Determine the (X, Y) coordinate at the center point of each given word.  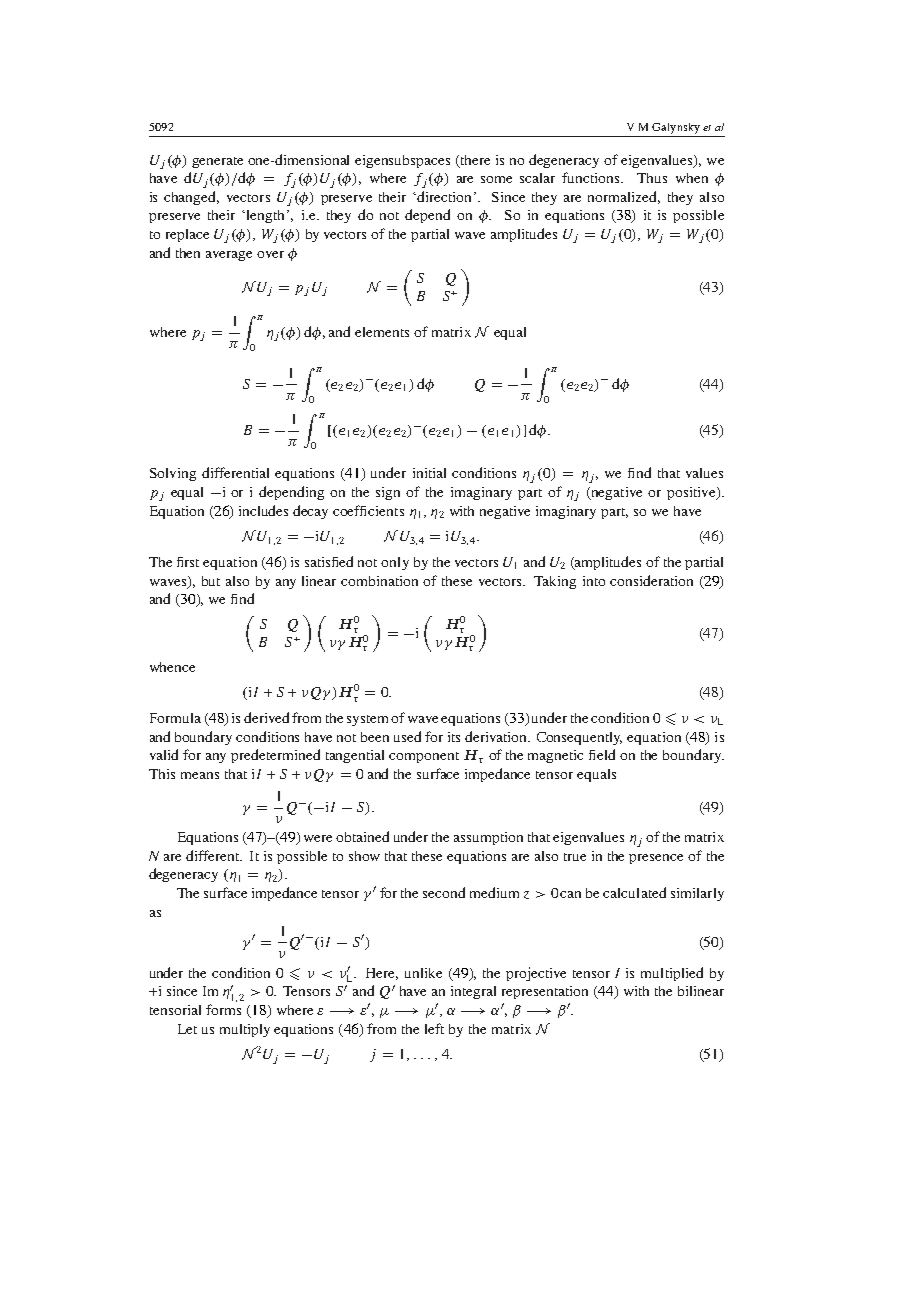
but (211, 581)
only (395, 563)
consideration (651, 580)
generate (217, 162)
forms (223, 1009)
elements (382, 332)
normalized (624, 197)
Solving (173, 474)
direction (445, 196)
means (200, 775)
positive (692, 493)
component (424, 757)
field (602, 754)
